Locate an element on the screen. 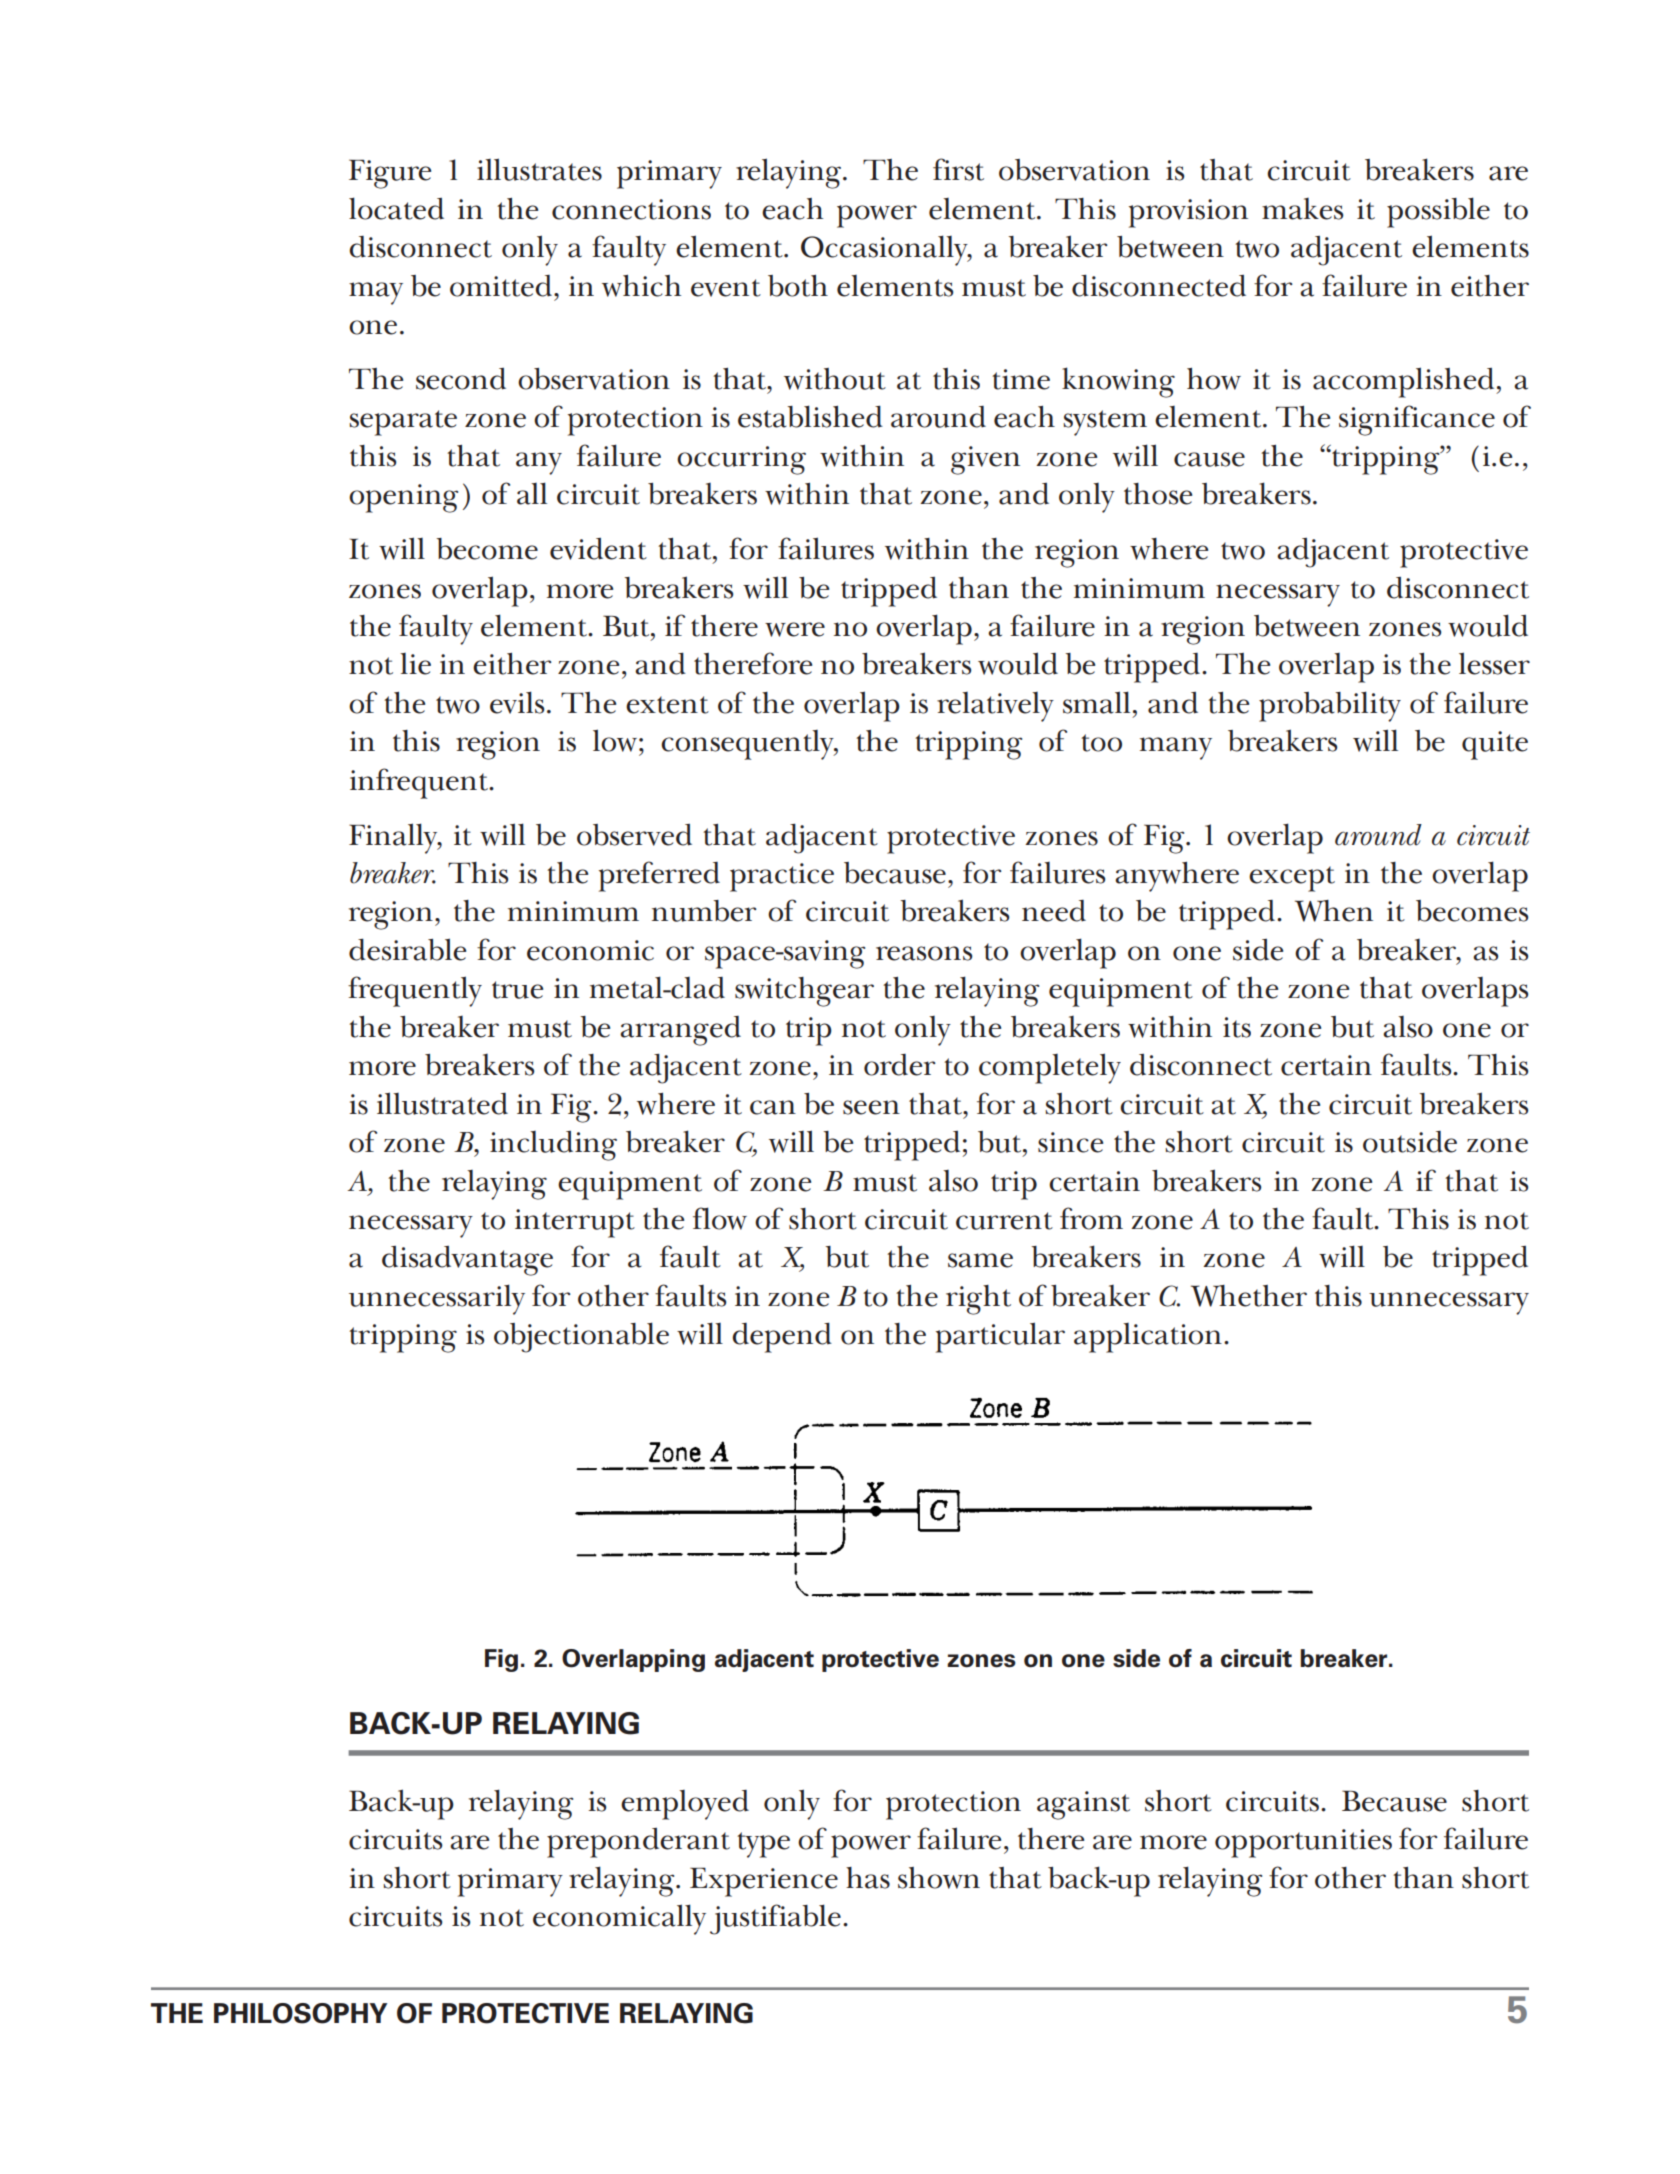  makes is located at coordinates (1302, 209).
